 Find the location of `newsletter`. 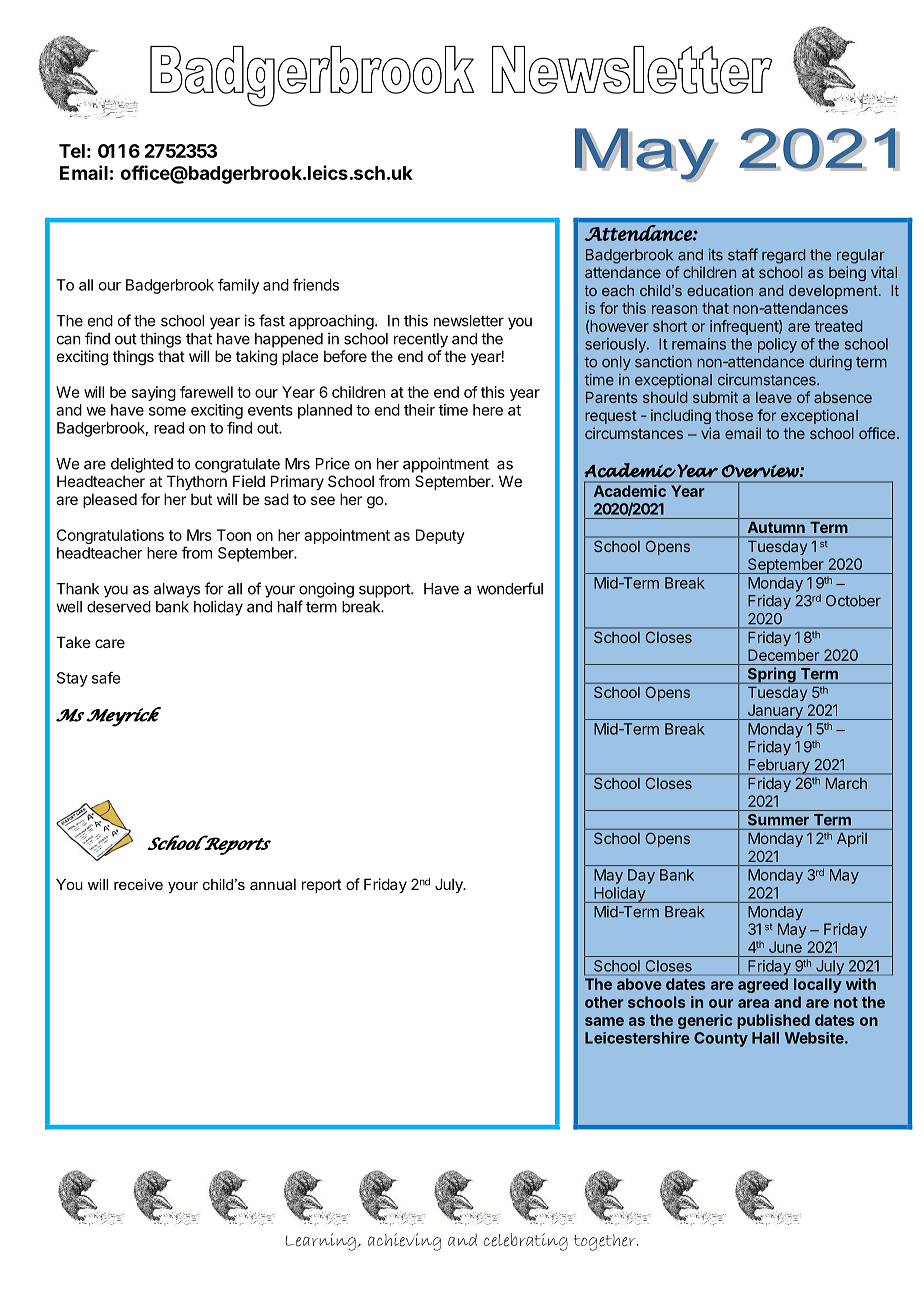

newsletter is located at coordinates (469, 321).
